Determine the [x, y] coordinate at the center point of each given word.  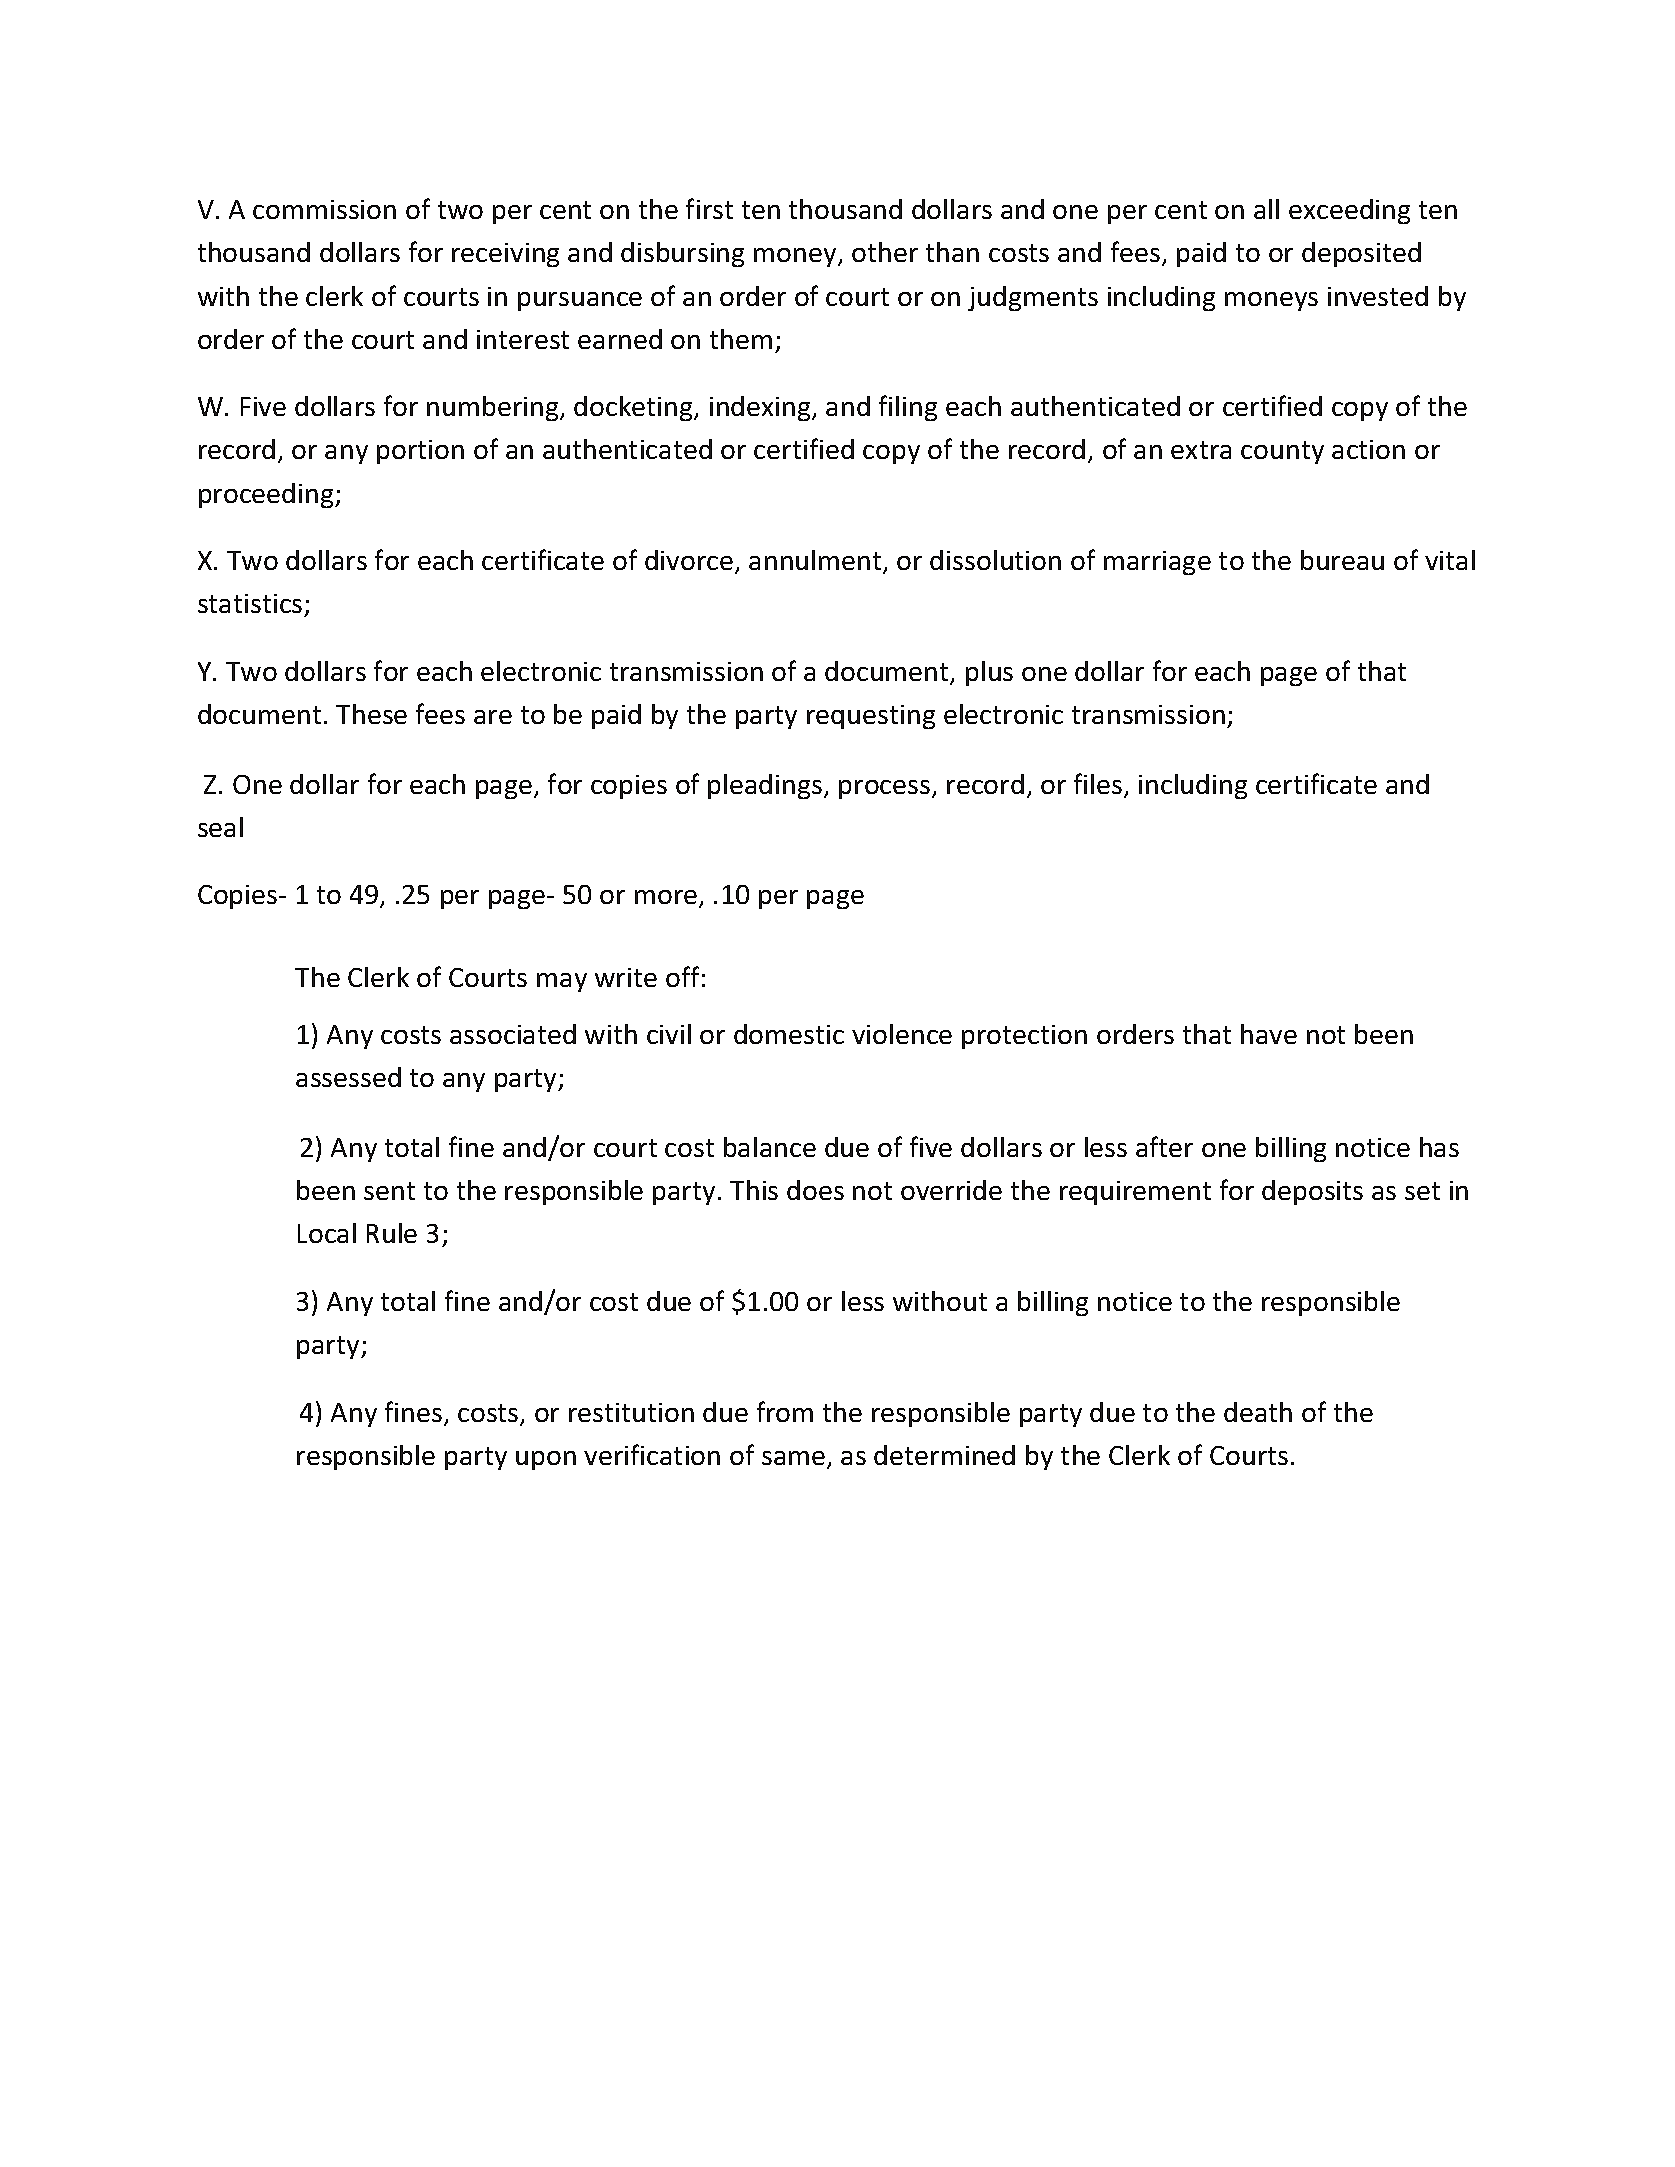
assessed [348, 1077]
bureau [1342, 560]
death [1258, 1412]
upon [546, 1460]
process [884, 789]
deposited [1361, 254]
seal [220, 827]
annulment [816, 561]
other [885, 252]
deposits [1312, 1192]
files [1099, 785]
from [785, 1411]
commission [324, 209]
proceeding [267, 495]
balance [770, 1147]
